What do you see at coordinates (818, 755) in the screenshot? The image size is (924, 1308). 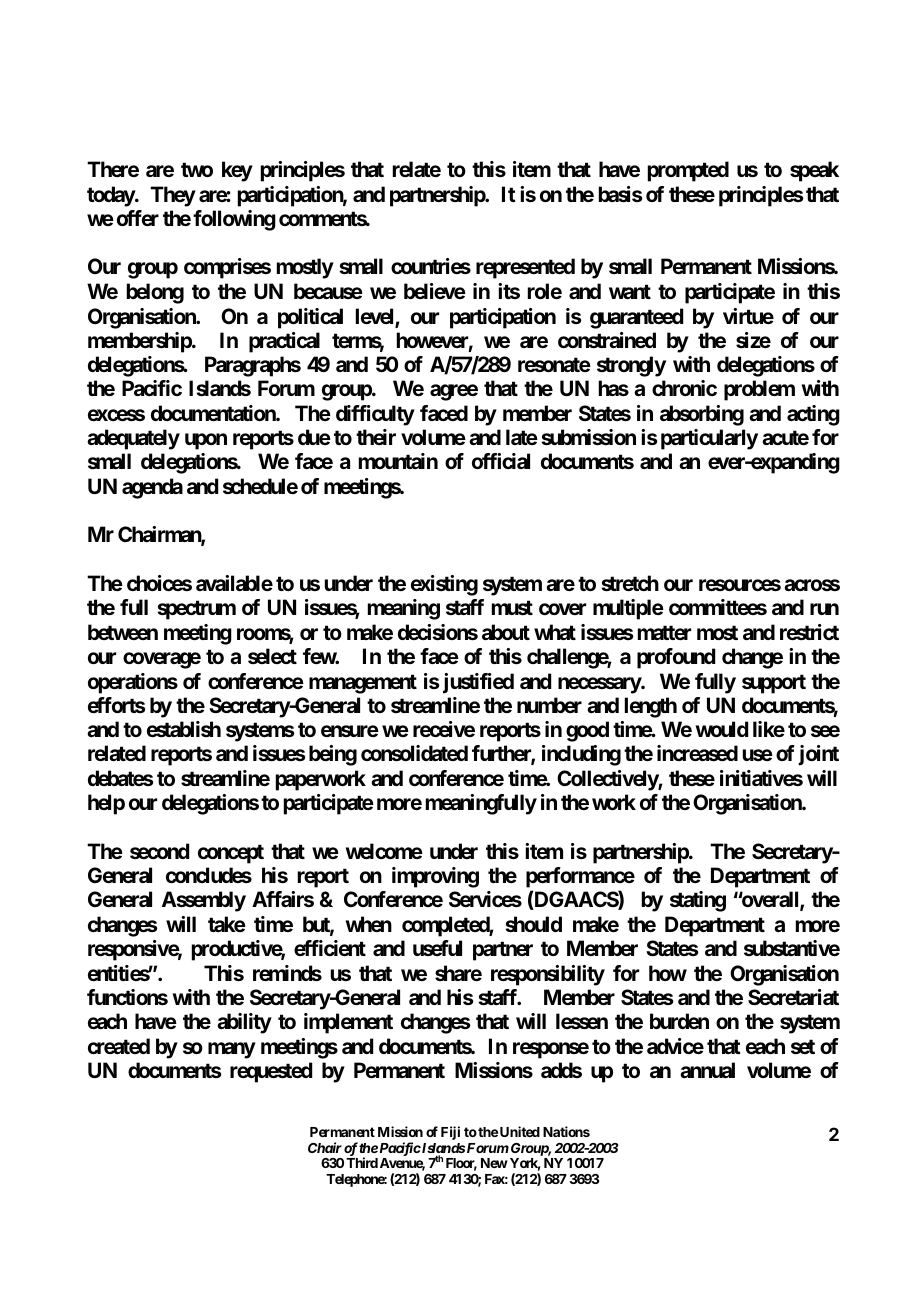 I see `joint` at bounding box center [818, 755].
